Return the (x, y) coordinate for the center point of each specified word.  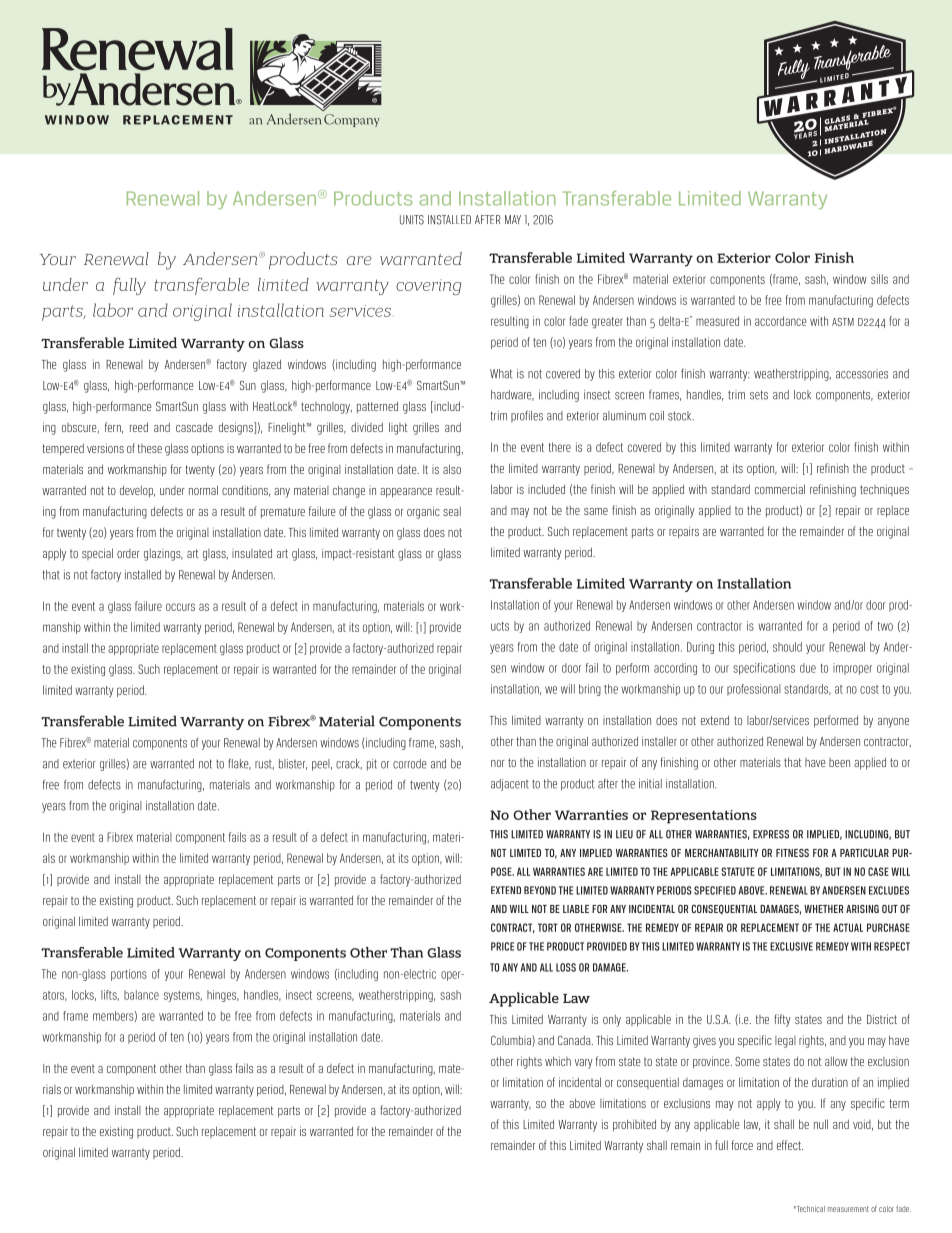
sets (759, 395)
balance (141, 995)
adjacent (510, 785)
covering (428, 287)
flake (239, 764)
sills (879, 279)
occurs (180, 607)
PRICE (502, 946)
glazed (267, 365)
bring (590, 690)
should (787, 647)
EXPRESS (771, 834)
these (150, 448)
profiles (527, 417)
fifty (782, 1020)
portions (129, 975)
